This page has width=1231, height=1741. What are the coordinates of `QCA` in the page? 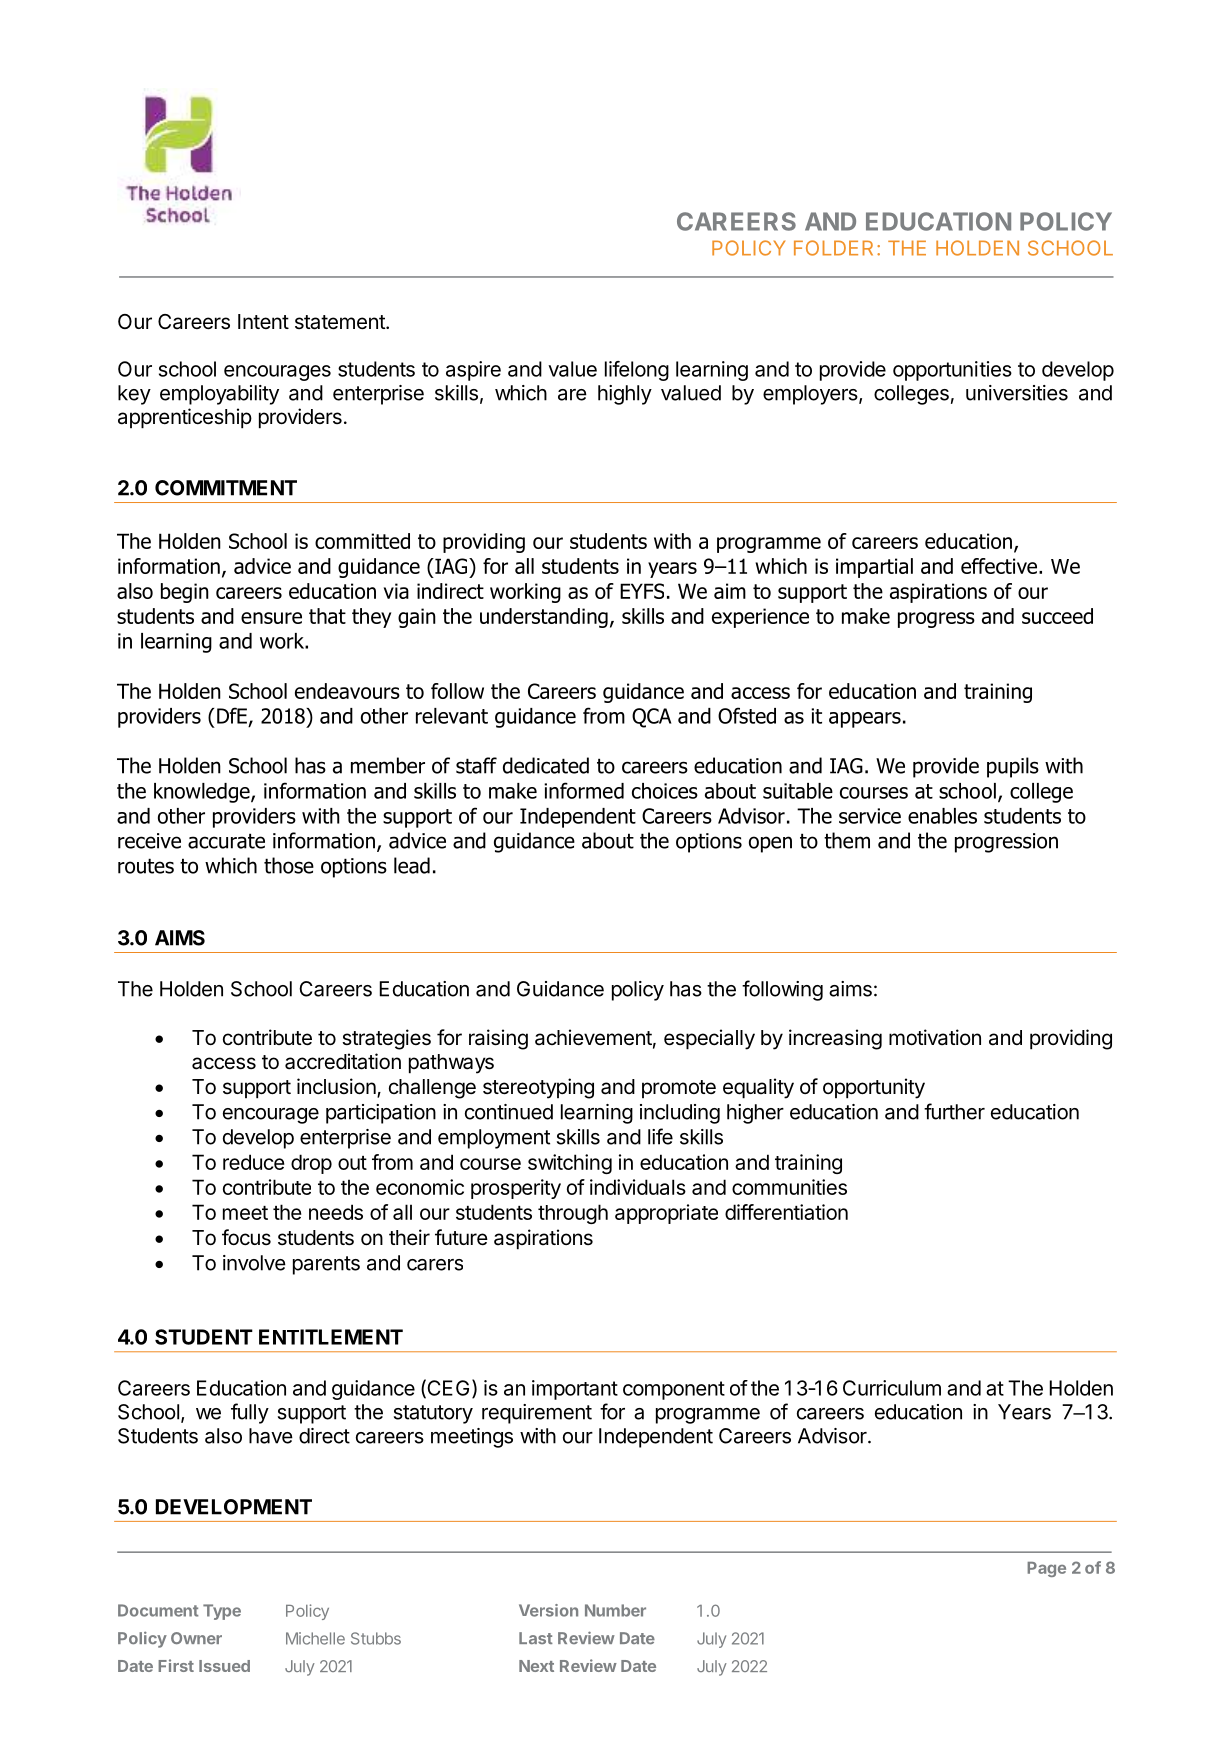 It's located at (651, 718).
